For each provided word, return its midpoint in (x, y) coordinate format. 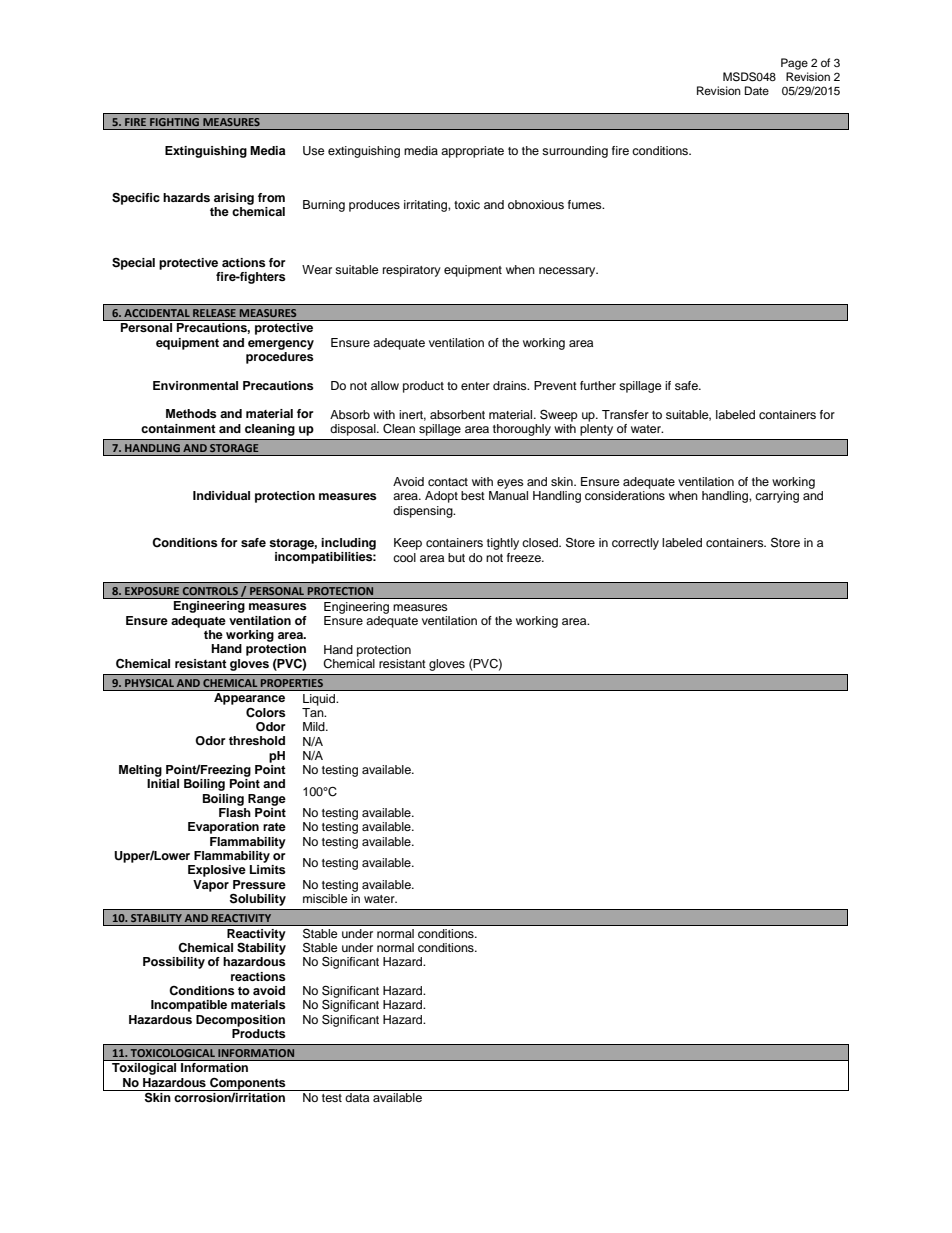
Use (314, 151)
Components (248, 1084)
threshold (257, 740)
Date (757, 90)
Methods (191, 413)
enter (475, 386)
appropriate (472, 152)
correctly (635, 544)
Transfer (625, 414)
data (357, 1097)
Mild (315, 726)
